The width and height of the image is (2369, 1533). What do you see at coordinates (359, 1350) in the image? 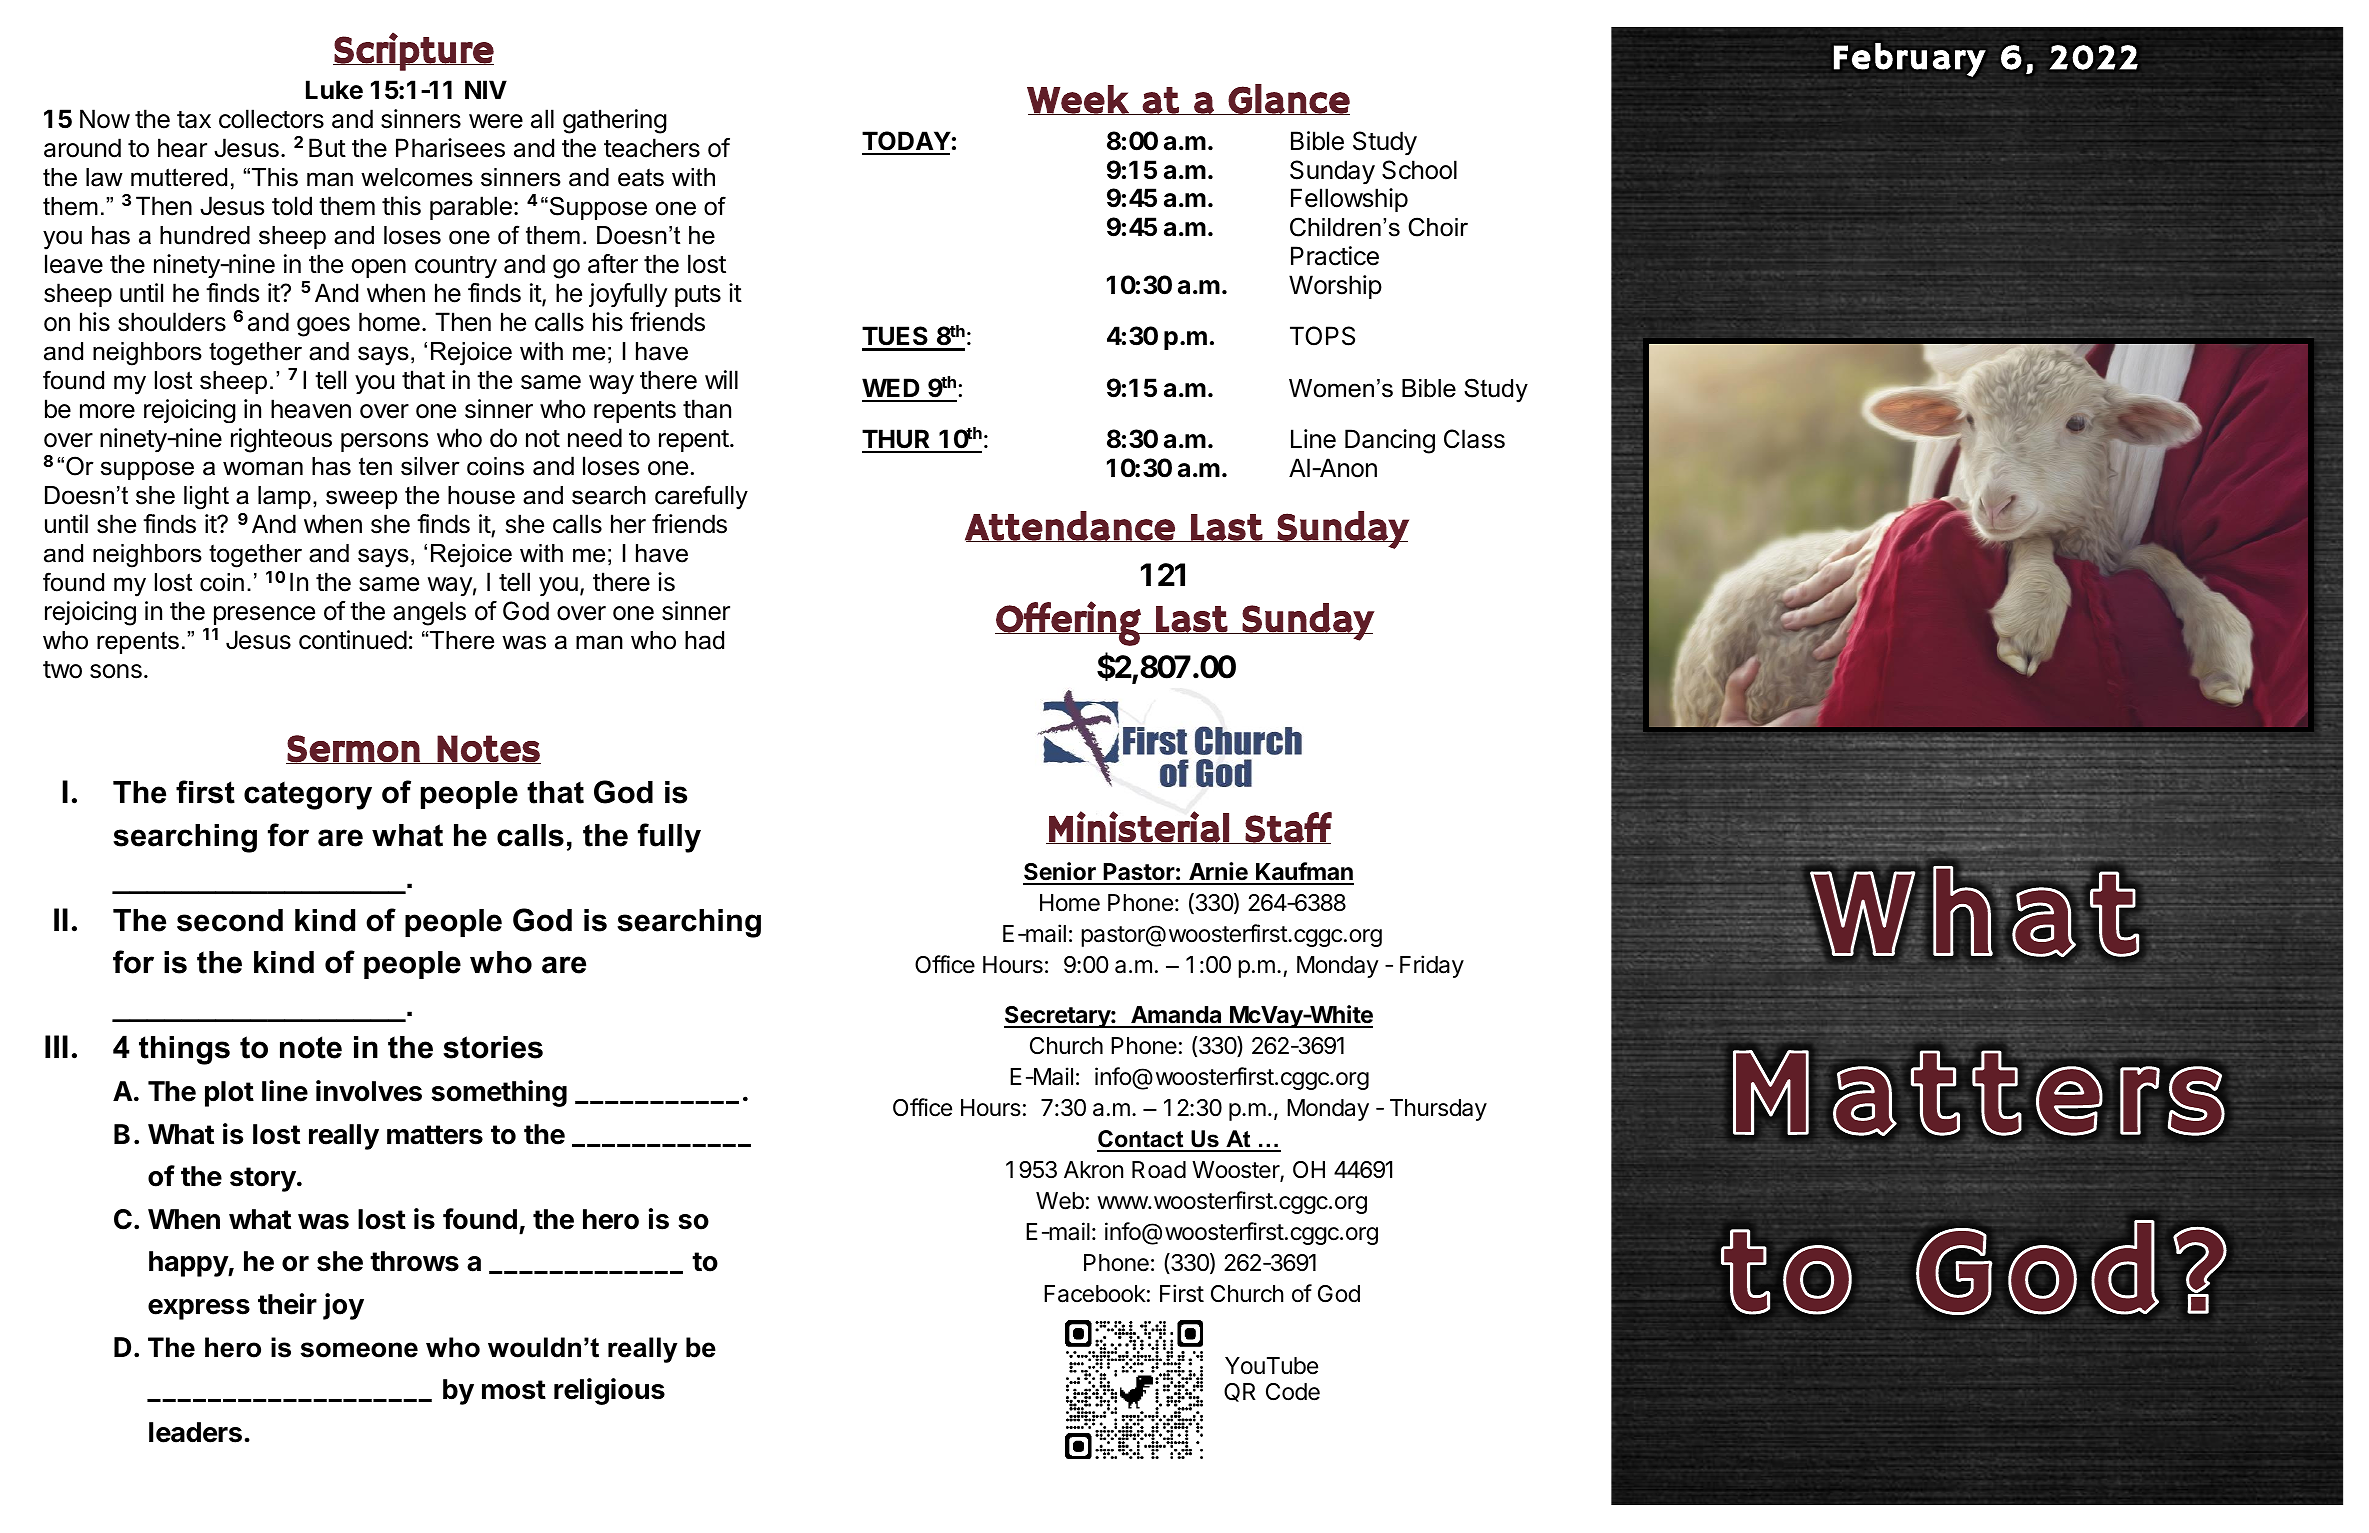
I see `someone` at bounding box center [359, 1350].
